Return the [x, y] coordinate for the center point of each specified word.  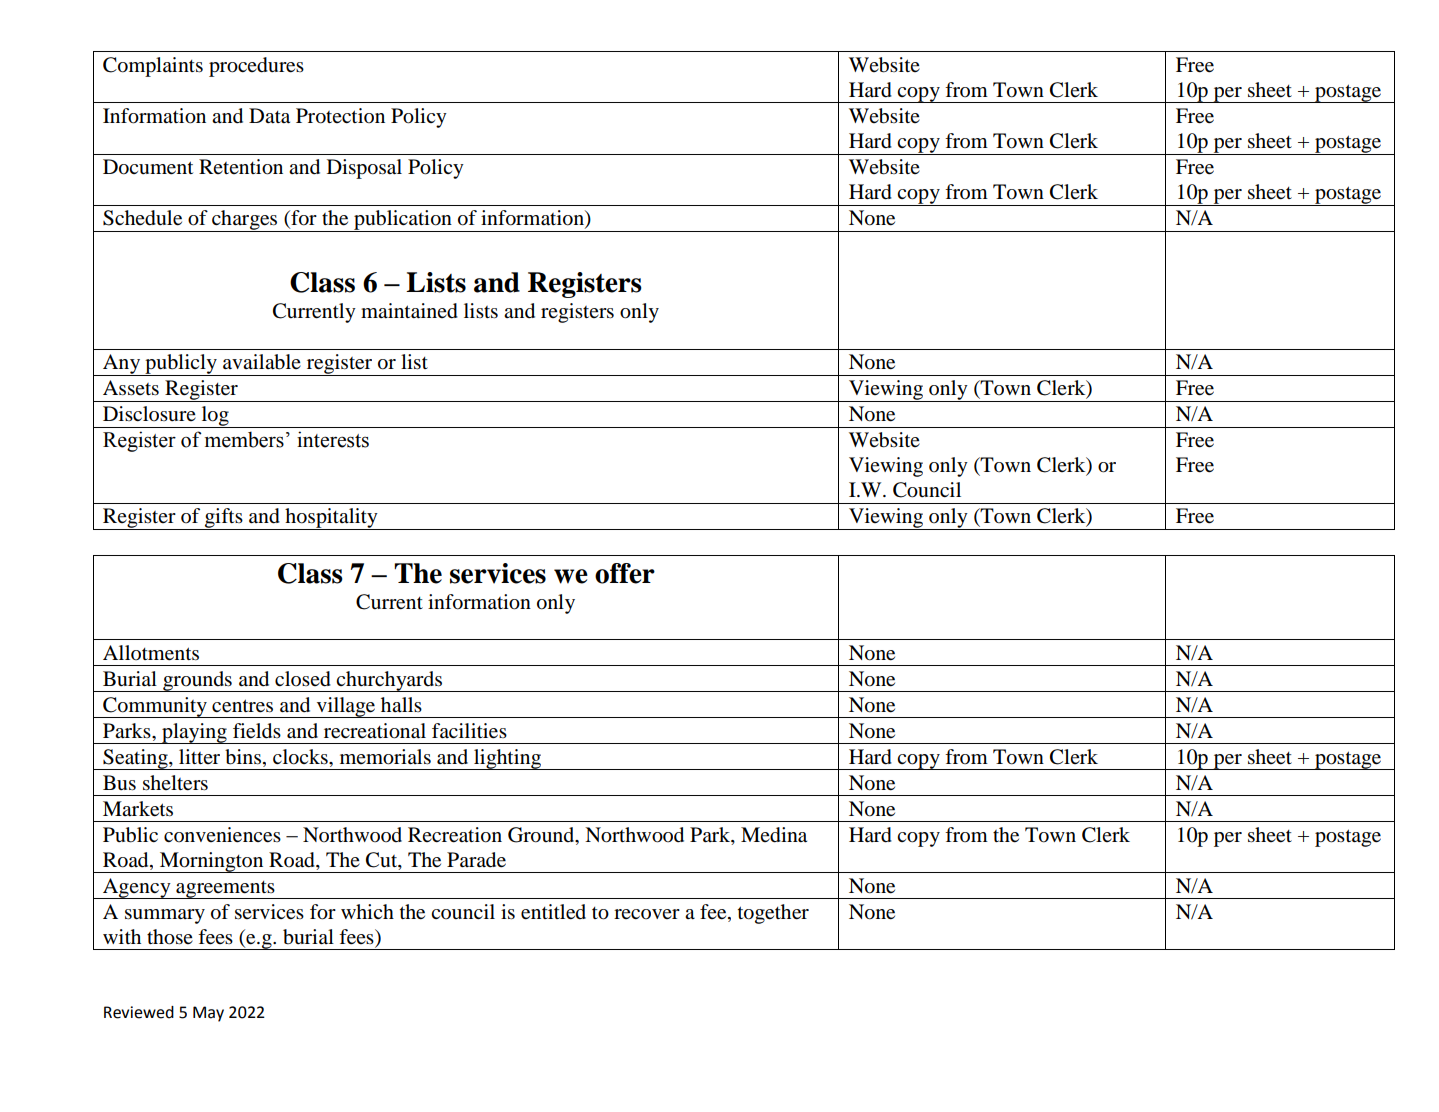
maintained [409, 311]
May [208, 1014]
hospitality [331, 519]
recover [647, 914]
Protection [340, 116]
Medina [774, 835]
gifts [224, 519]
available [262, 362]
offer [625, 573]
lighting [508, 759]
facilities [469, 731]
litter [199, 756]
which [367, 911]
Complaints [153, 67]
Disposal [364, 169]
